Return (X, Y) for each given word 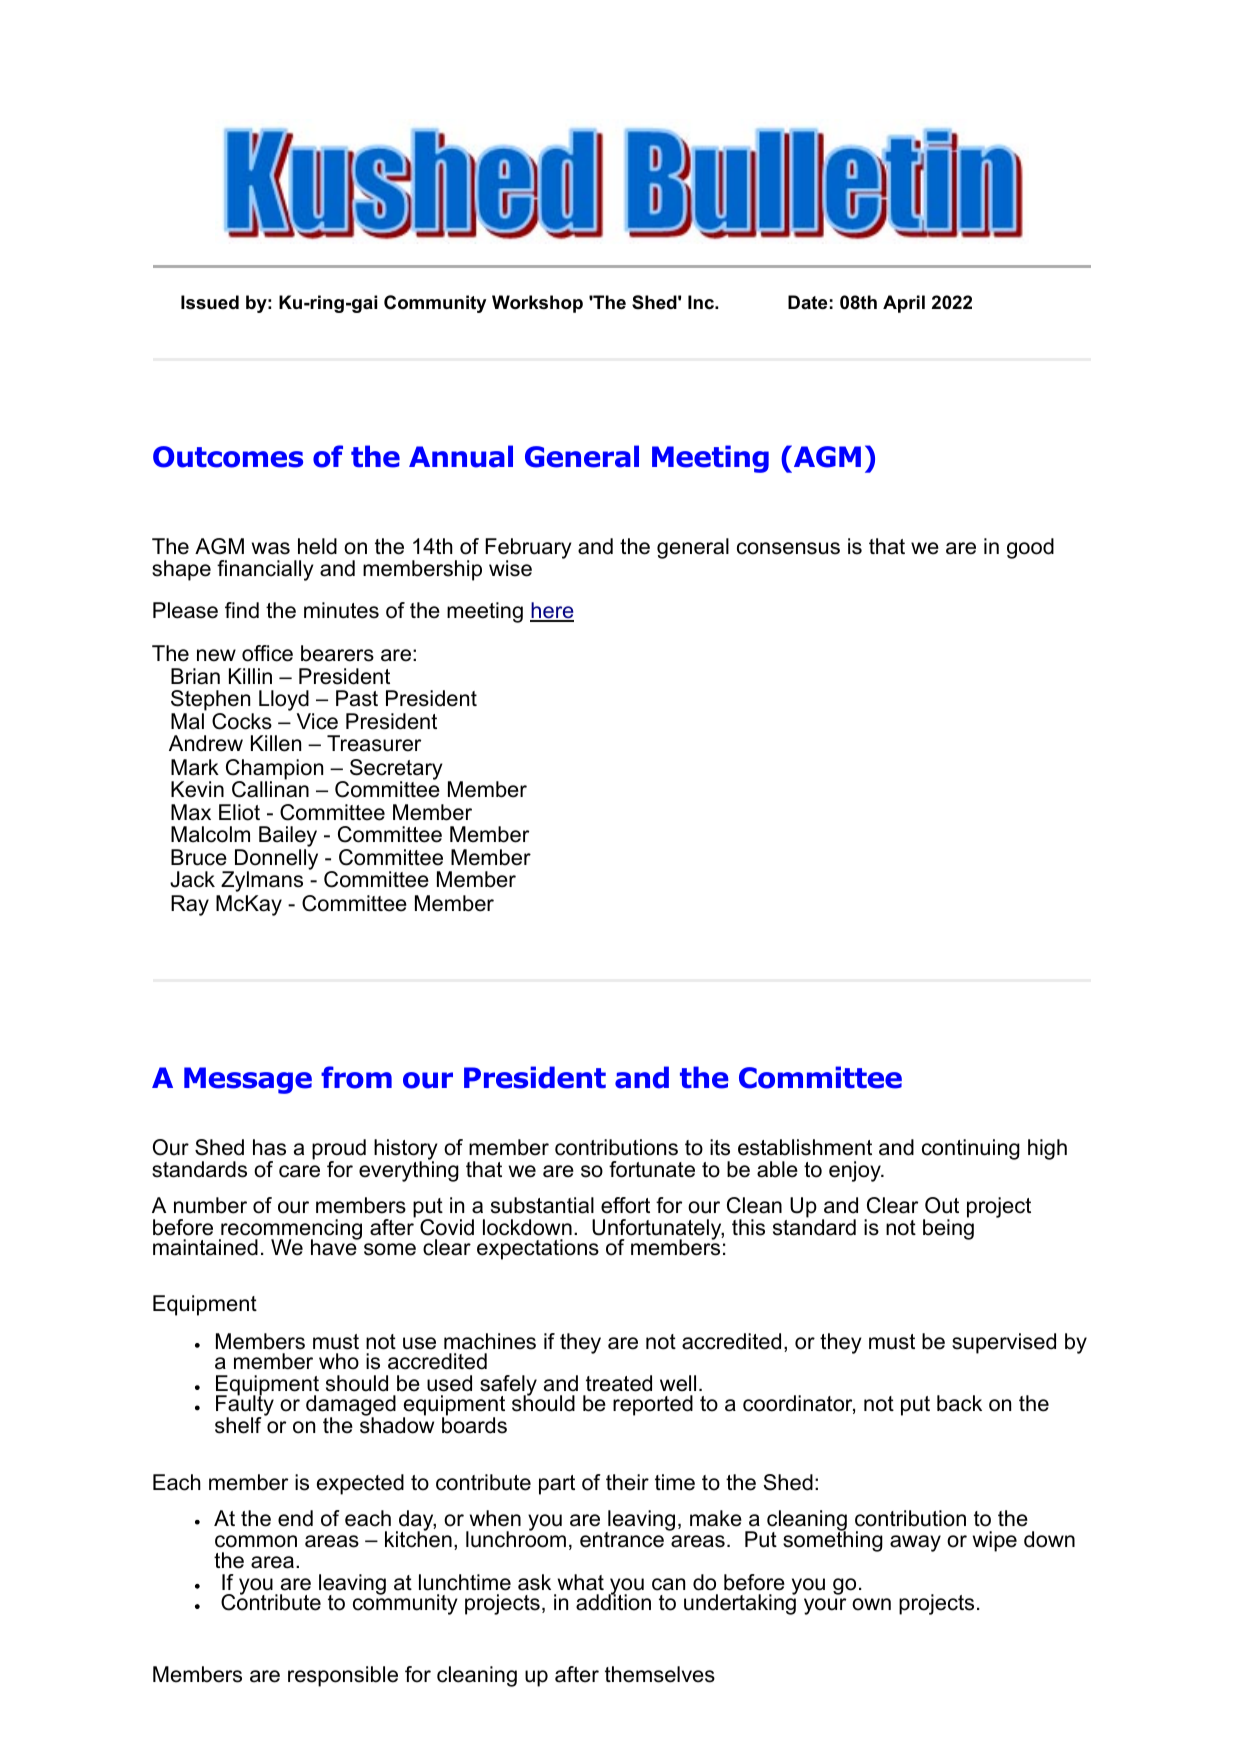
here (552, 612)
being (948, 1228)
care (299, 1171)
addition (613, 1601)
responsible (343, 1676)
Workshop (537, 304)
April (904, 304)
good (1030, 548)
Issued (210, 302)
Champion (274, 770)
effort (625, 1205)
